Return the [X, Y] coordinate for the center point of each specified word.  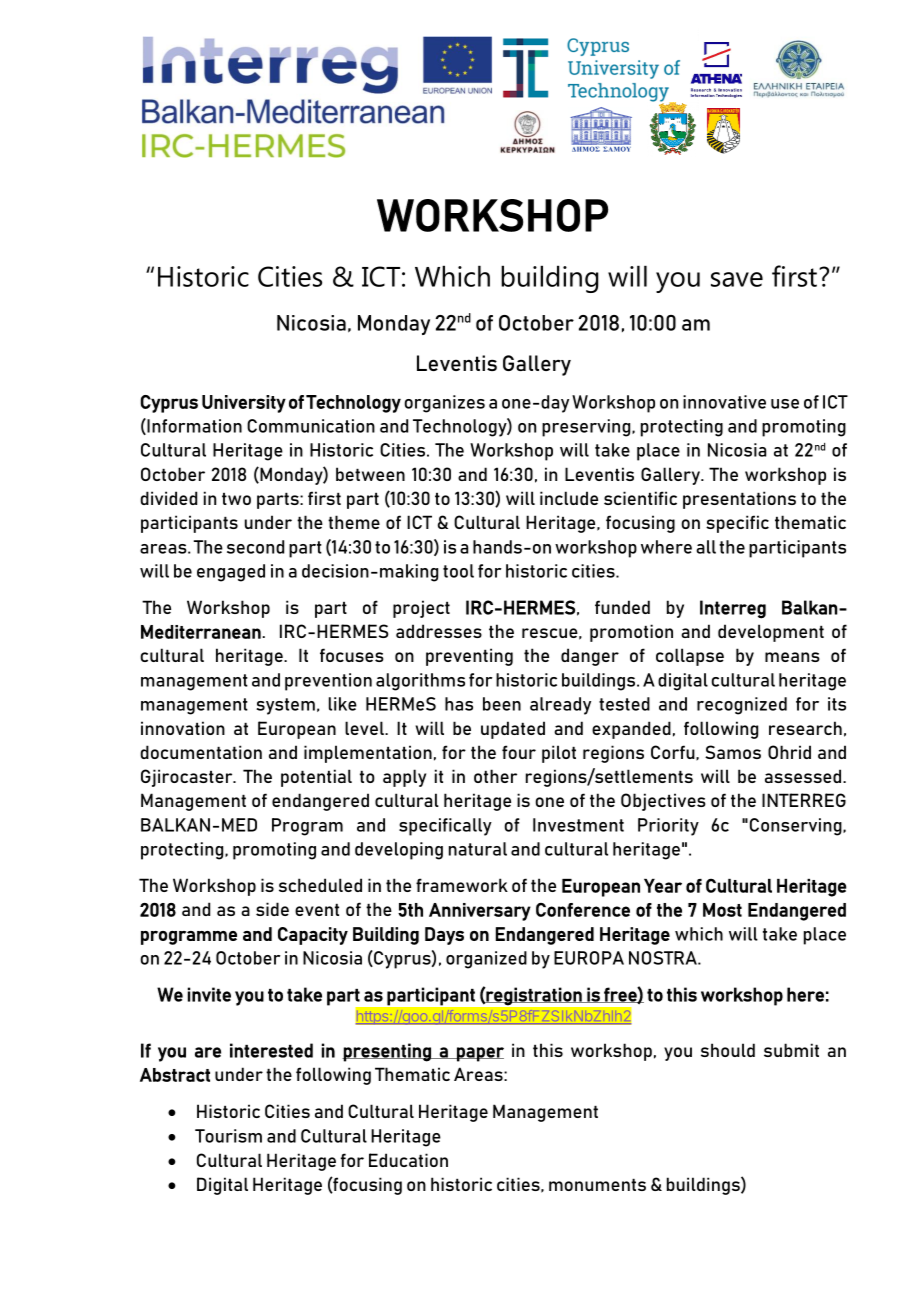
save [737, 279]
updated [513, 730]
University [244, 404]
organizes [444, 404]
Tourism [228, 1136]
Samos [733, 752]
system [285, 706]
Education [408, 1160]
